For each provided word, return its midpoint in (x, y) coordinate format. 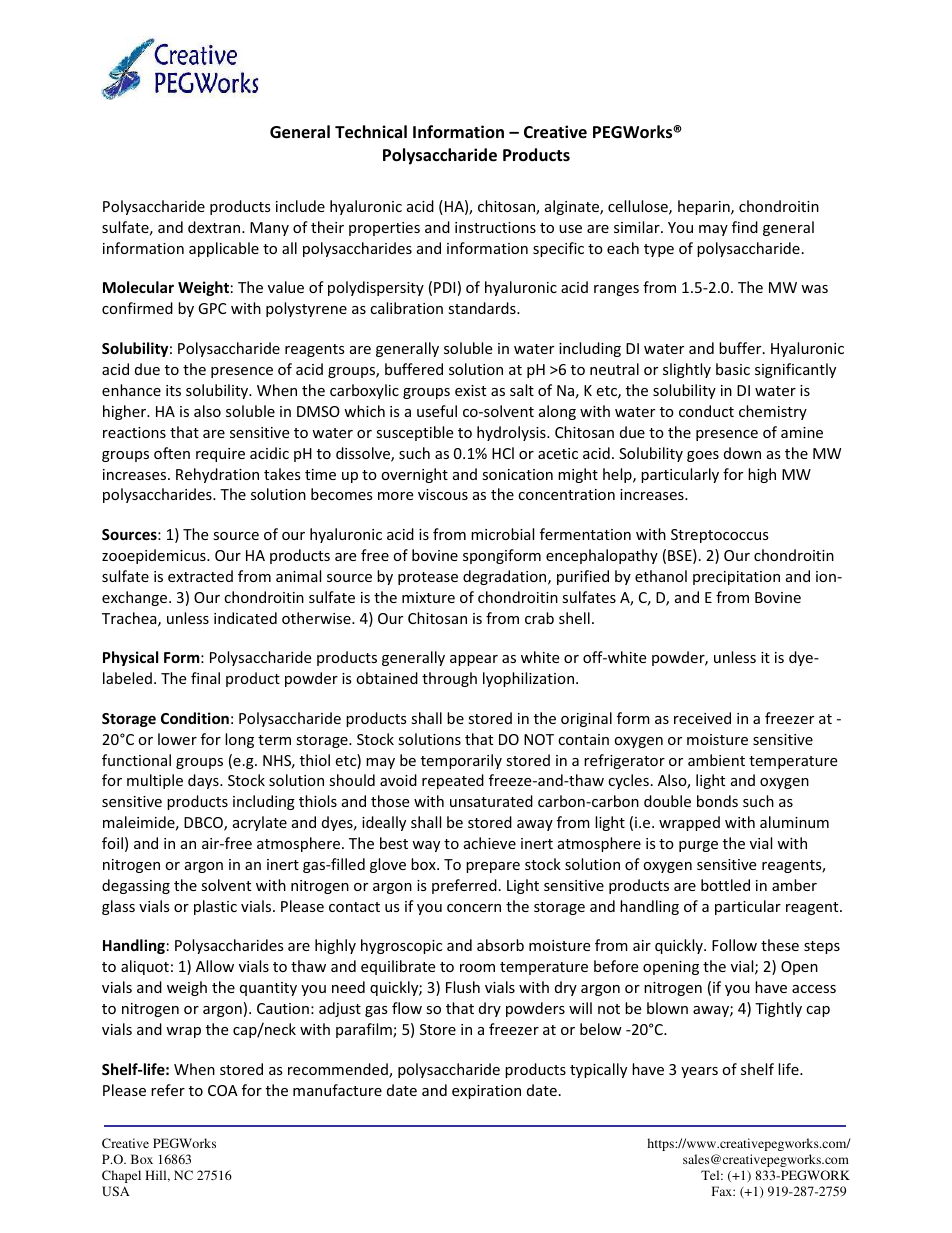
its (173, 390)
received (702, 718)
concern (474, 908)
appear (474, 660)
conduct (706, 411)
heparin (705, 207)
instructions (495, 227)
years (699, 1072)
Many (269, 229)
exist (470, 390)
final (205, 678)
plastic (215, 907)
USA (116, 1191)
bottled (725, 885)
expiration (486, 1092)
